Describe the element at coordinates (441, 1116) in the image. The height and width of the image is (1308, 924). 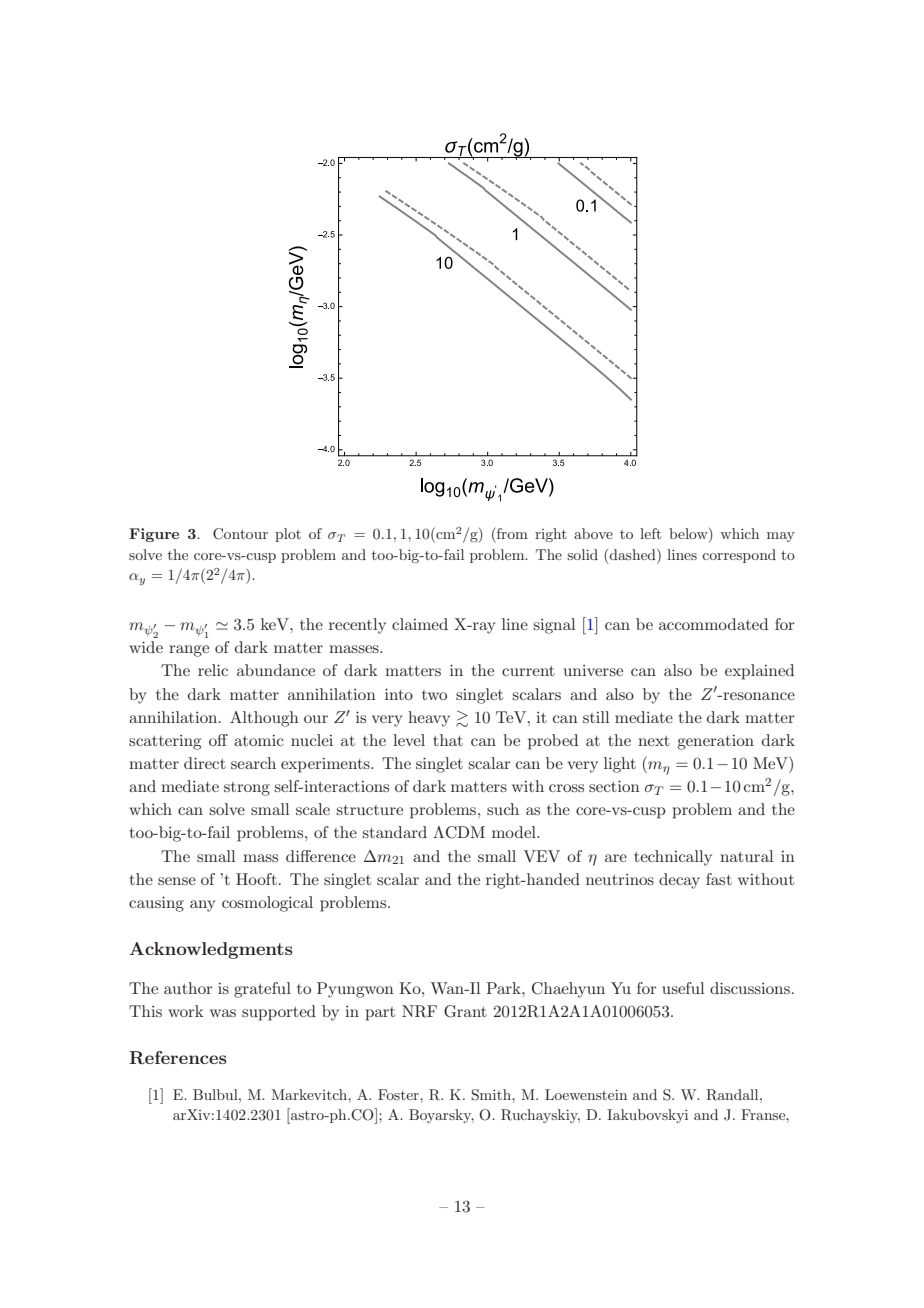
I see `Boyarsky` at that location.
